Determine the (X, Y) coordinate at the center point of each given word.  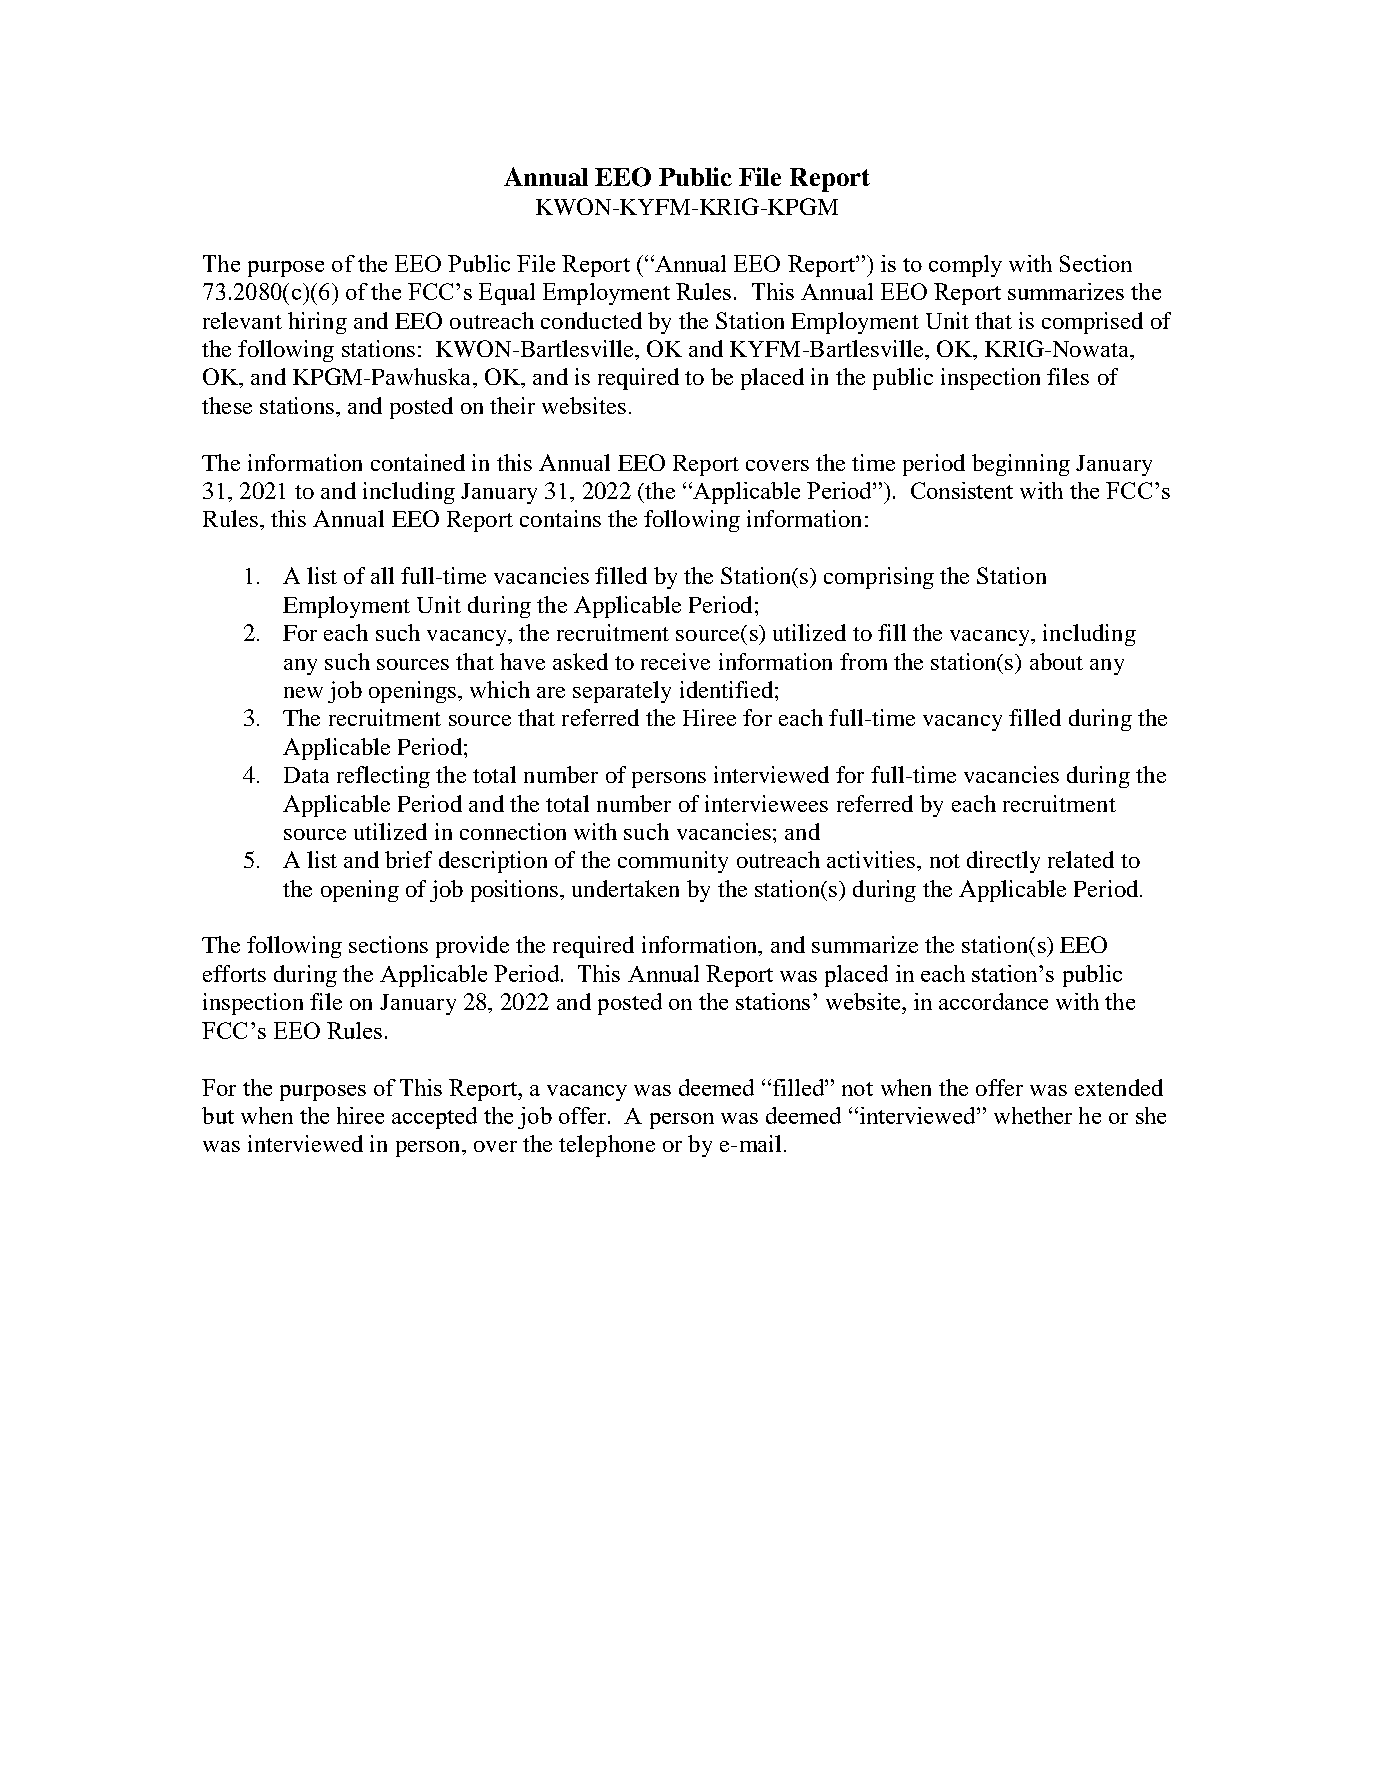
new (303, 692)
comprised (1092, 323)
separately (622, 692)
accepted (434, 1118)
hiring (317, 323)
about (1056, 661)
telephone (607, 1146)
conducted (591, 320)
